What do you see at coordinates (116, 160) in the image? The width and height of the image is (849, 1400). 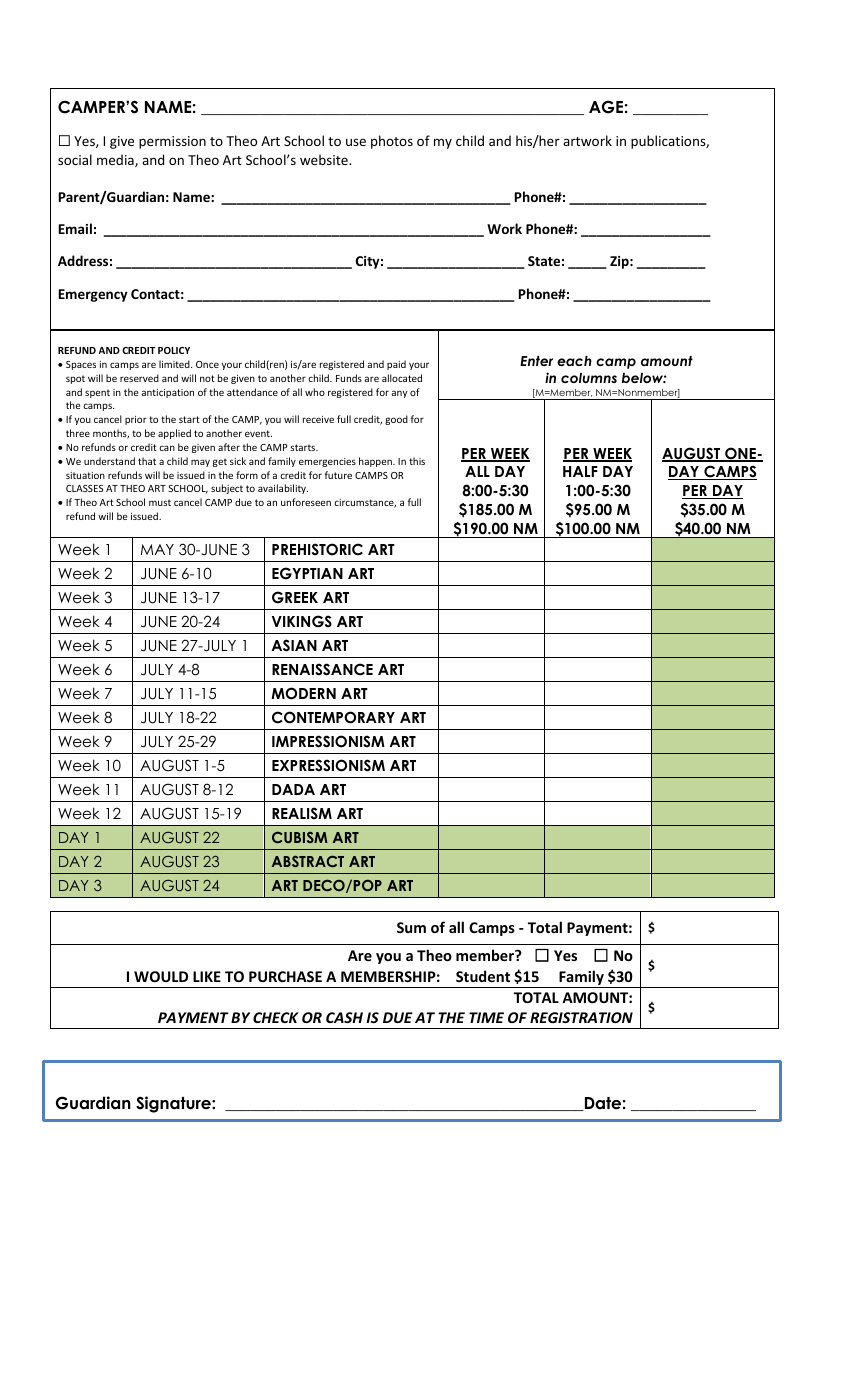 I see `media` at bounding box center [116, 160].
